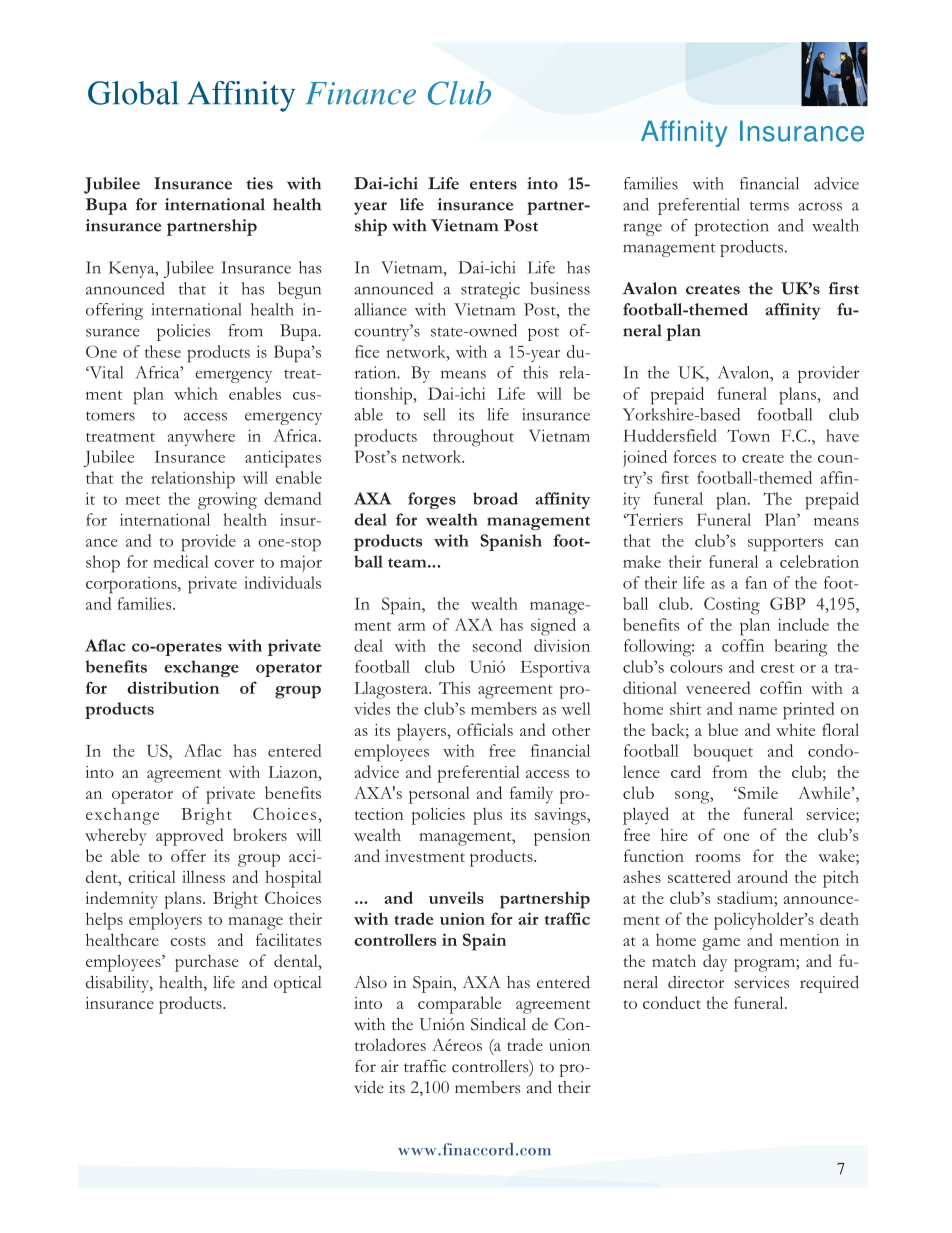 The image size is (952, 1233). What do you see at coordinates (133, 93) in the document?
I see `Global` at bounding box center [133, 93].
